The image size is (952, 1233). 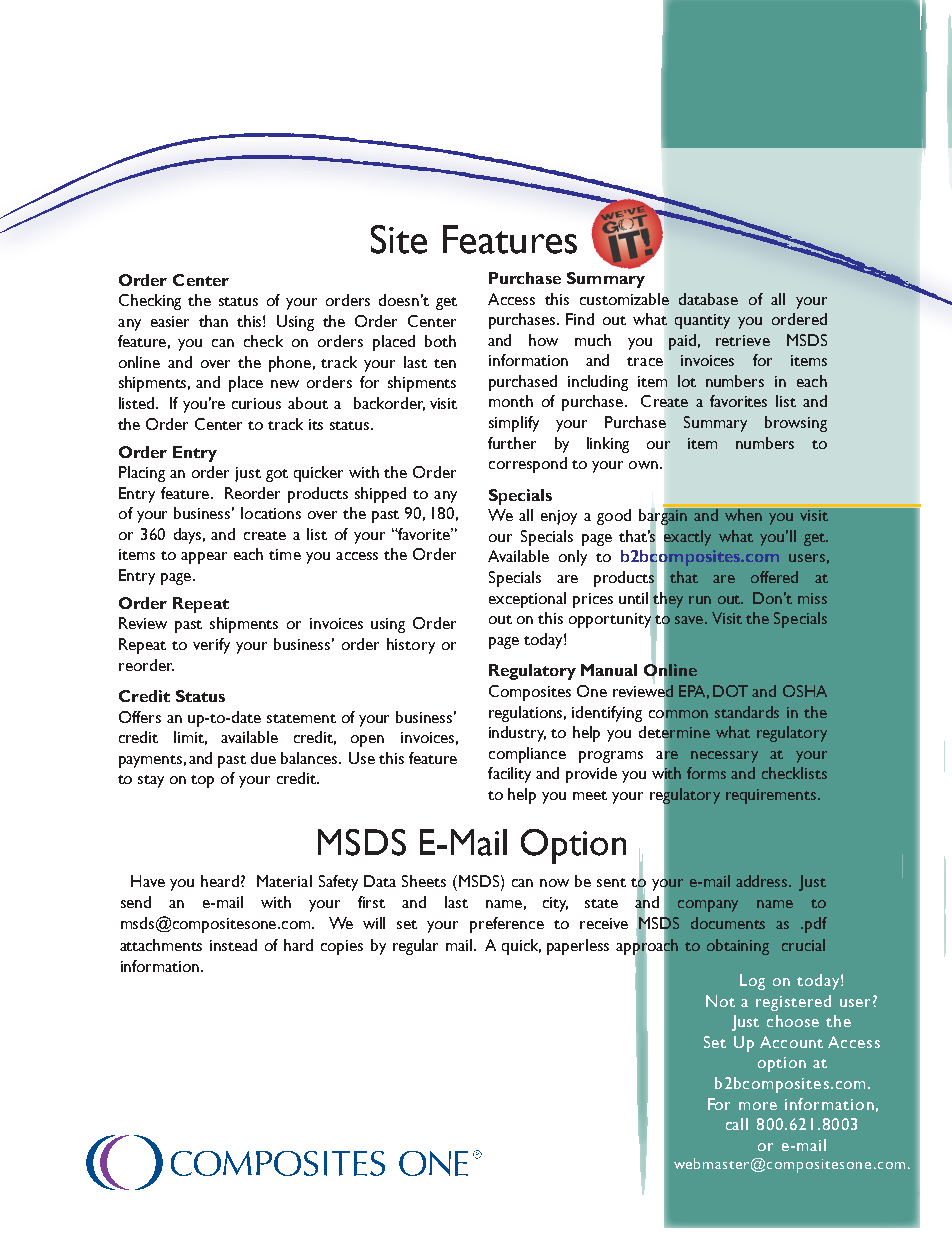 What do you see at coordinates (140, 717) in the document?
I see `Offers` at bounding box center [140, 717].
